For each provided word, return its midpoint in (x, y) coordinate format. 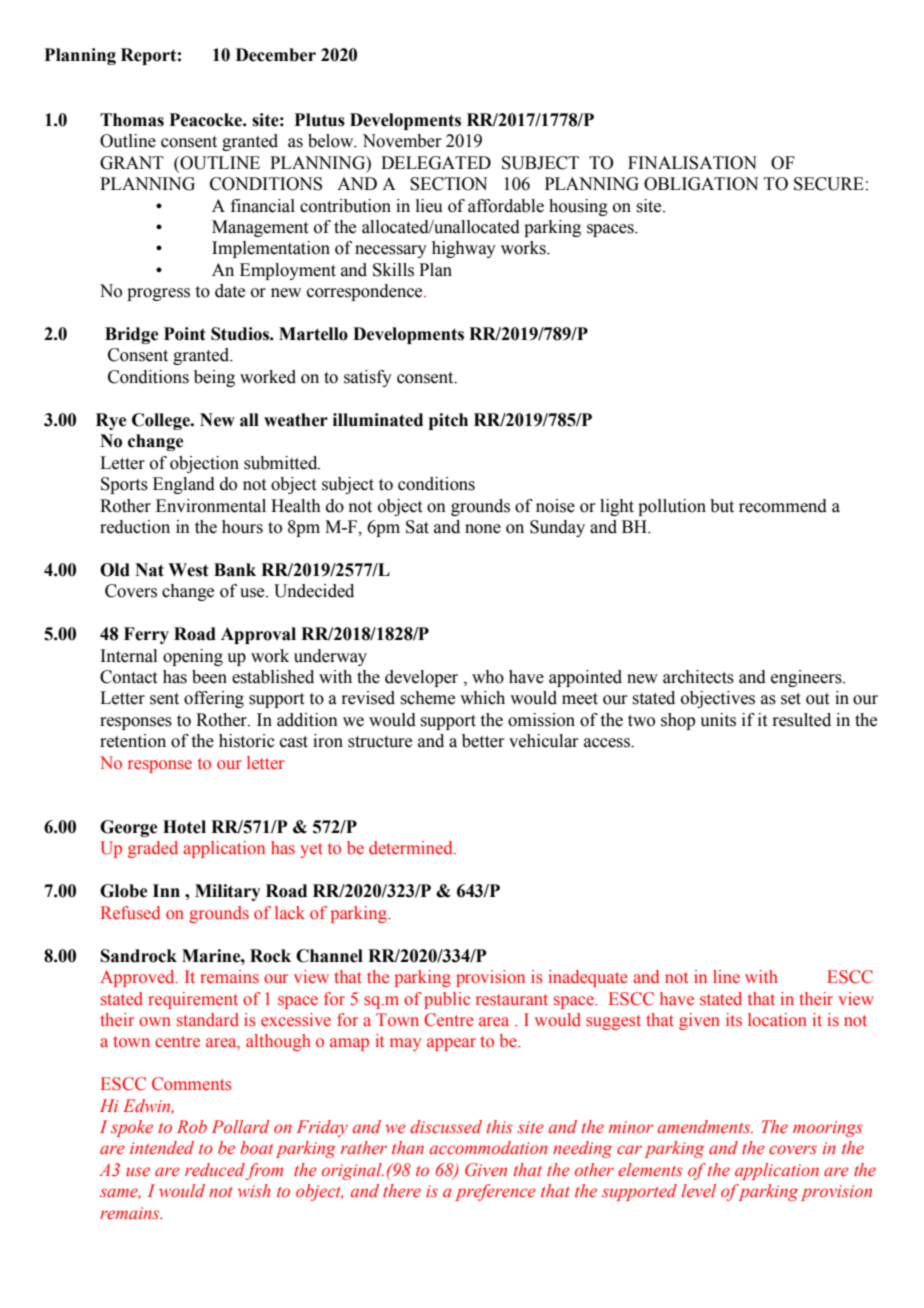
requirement (193, 1000)
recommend (783, 506)
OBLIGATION (701, 184)
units (718, 720)
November (402, 141)
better (483, 741)
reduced (215, 1170)
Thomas (132, 120)
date (230, 291)
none (483, 529)
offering (214, 699)
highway (464, 249)
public (447, 1000)
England (184, 485)
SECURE (829, 184)
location (777, 1020)
